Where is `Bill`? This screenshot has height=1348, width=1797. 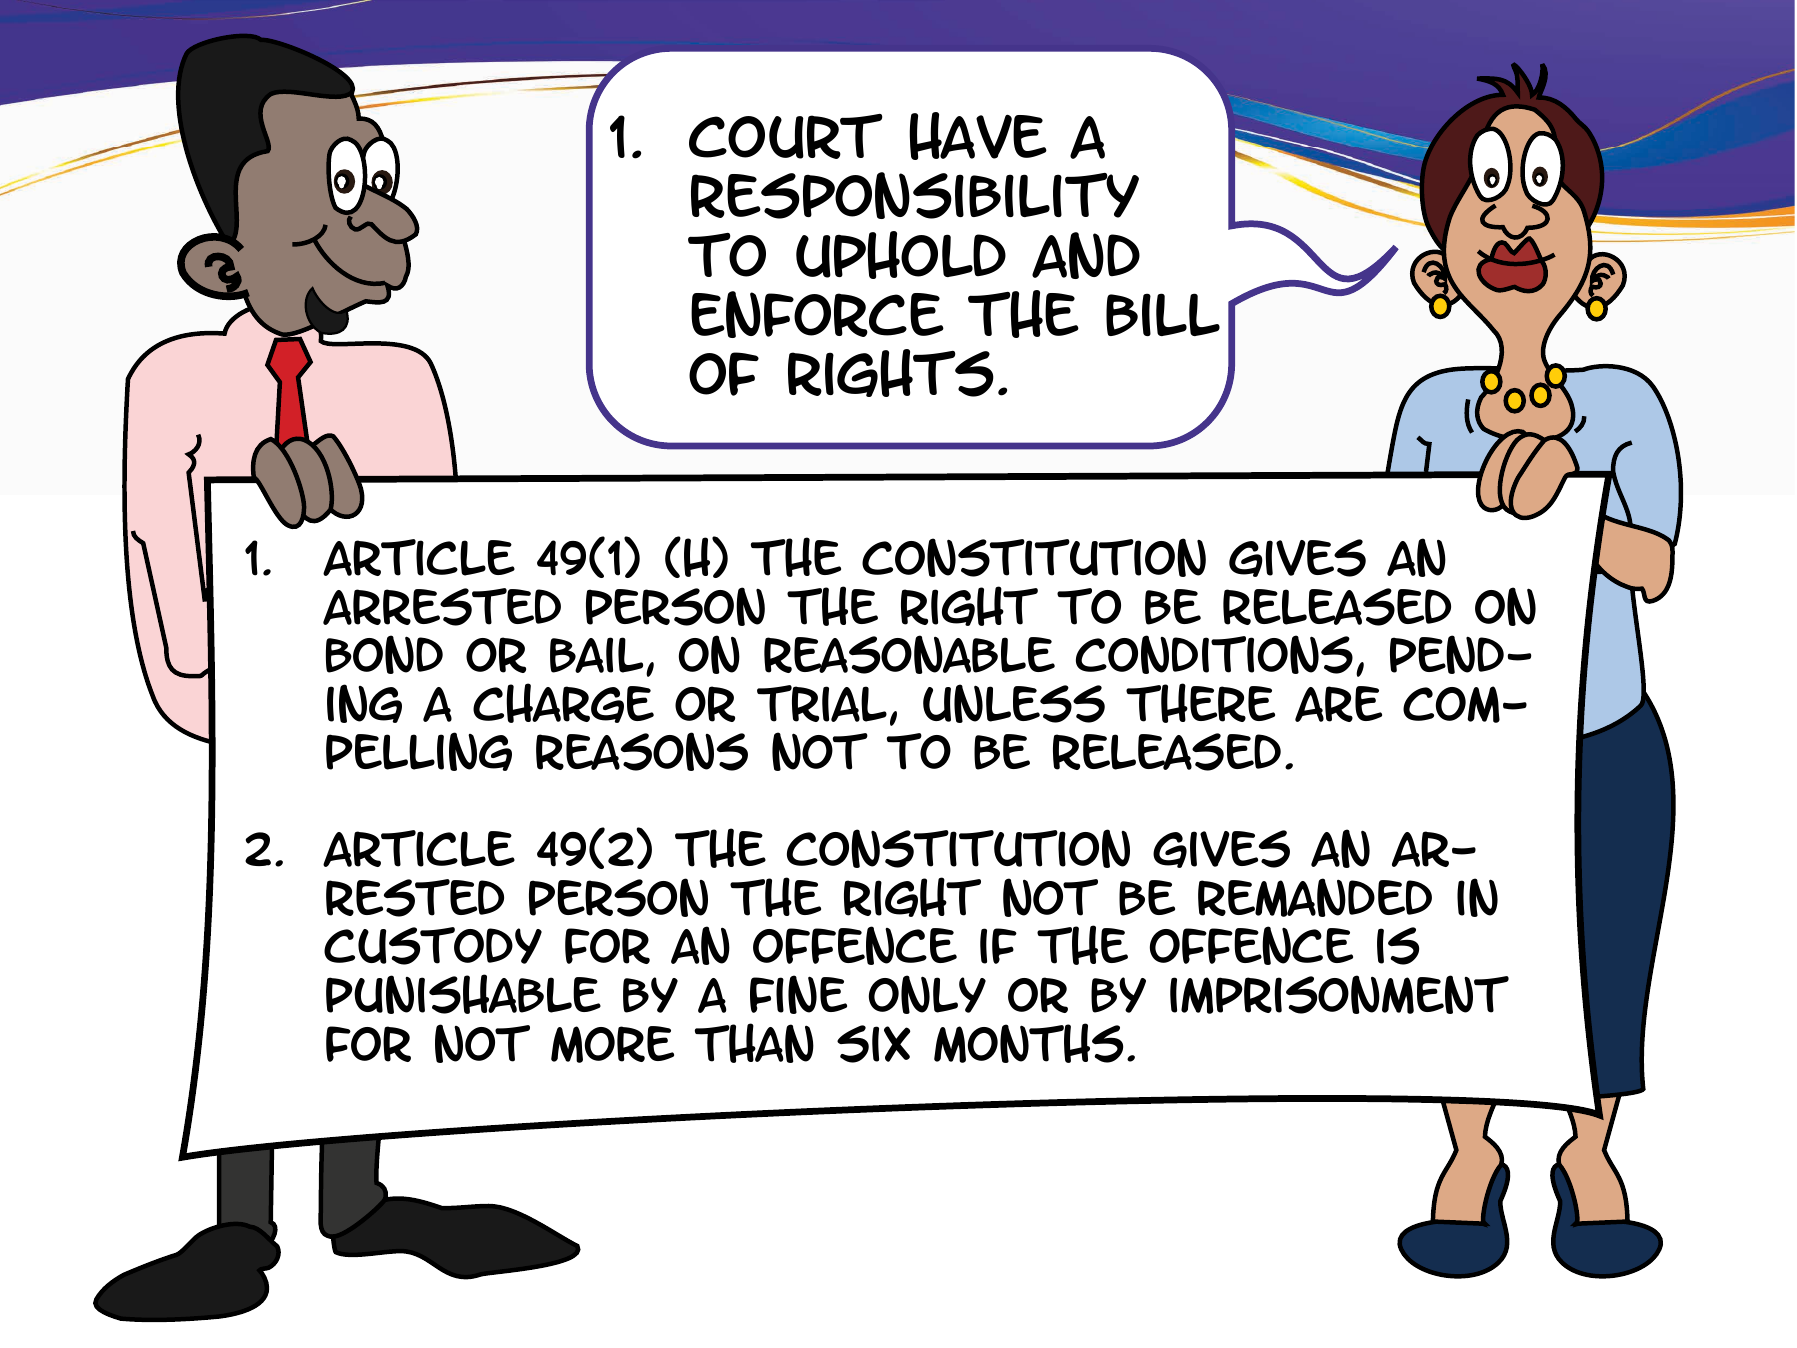 Bill is located at coordinates (1163, 314).
